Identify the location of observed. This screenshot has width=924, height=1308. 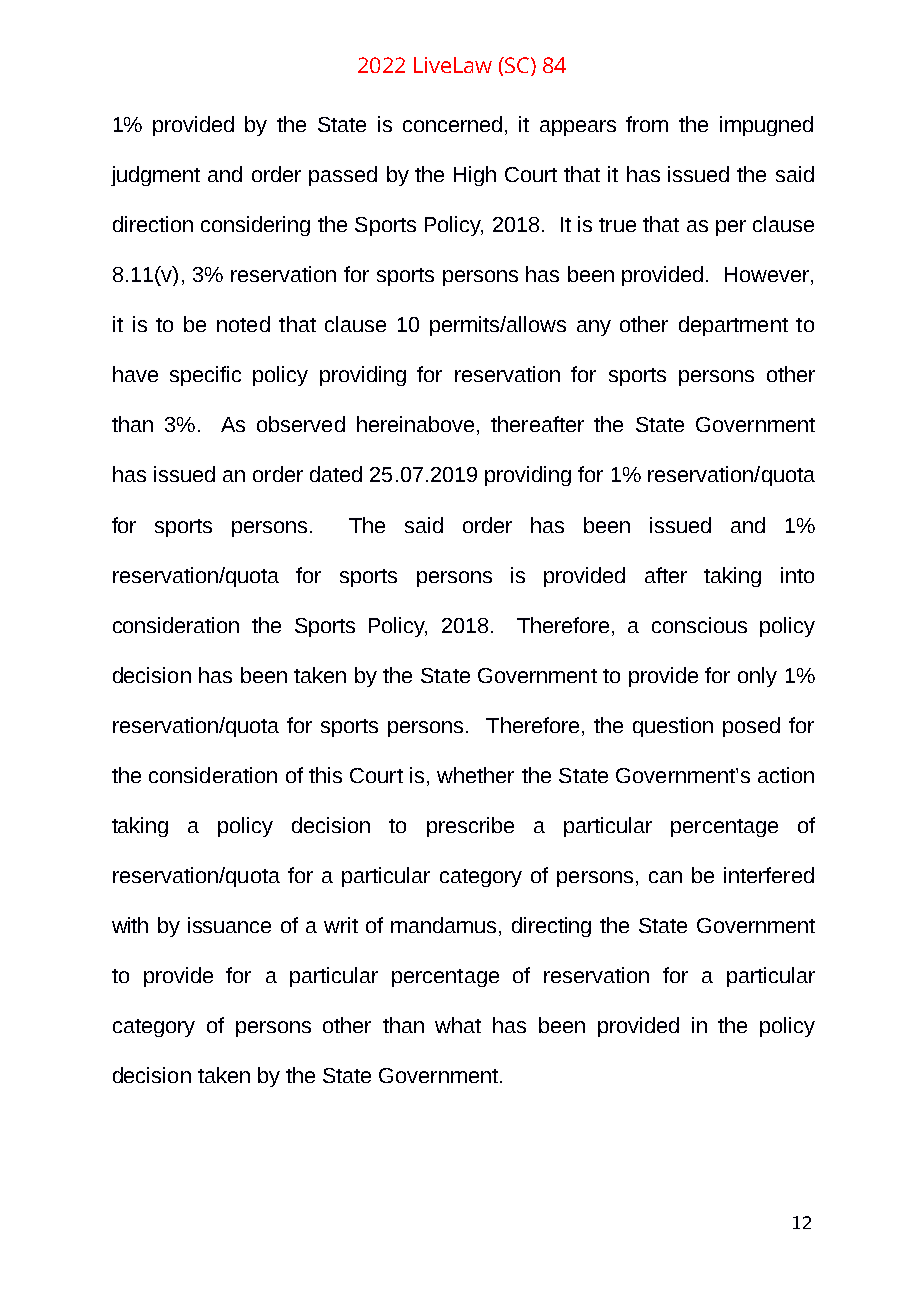
(301, 424).
